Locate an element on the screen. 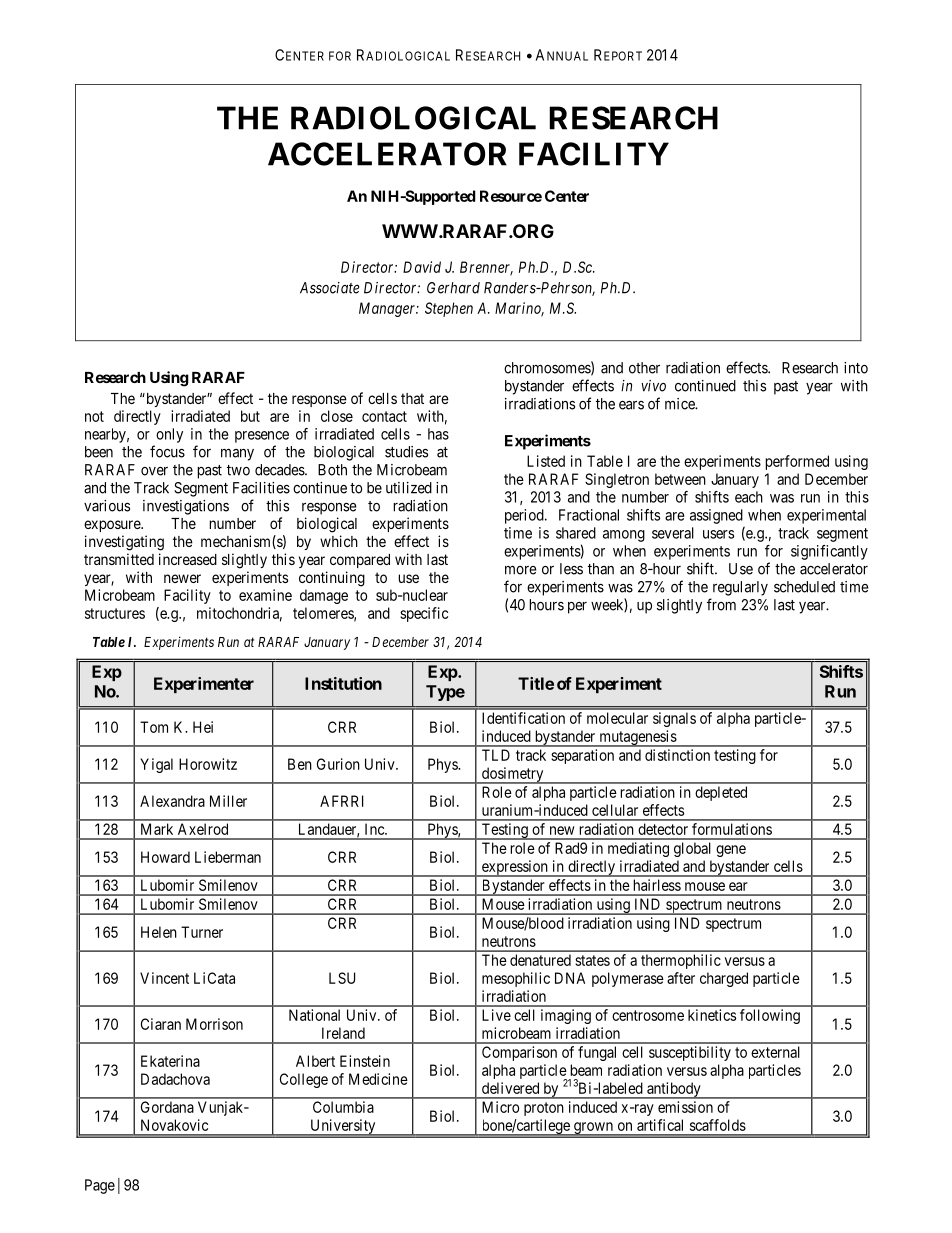 The image size is (952, 1233). Associate is located at coordinates (330, 288).
